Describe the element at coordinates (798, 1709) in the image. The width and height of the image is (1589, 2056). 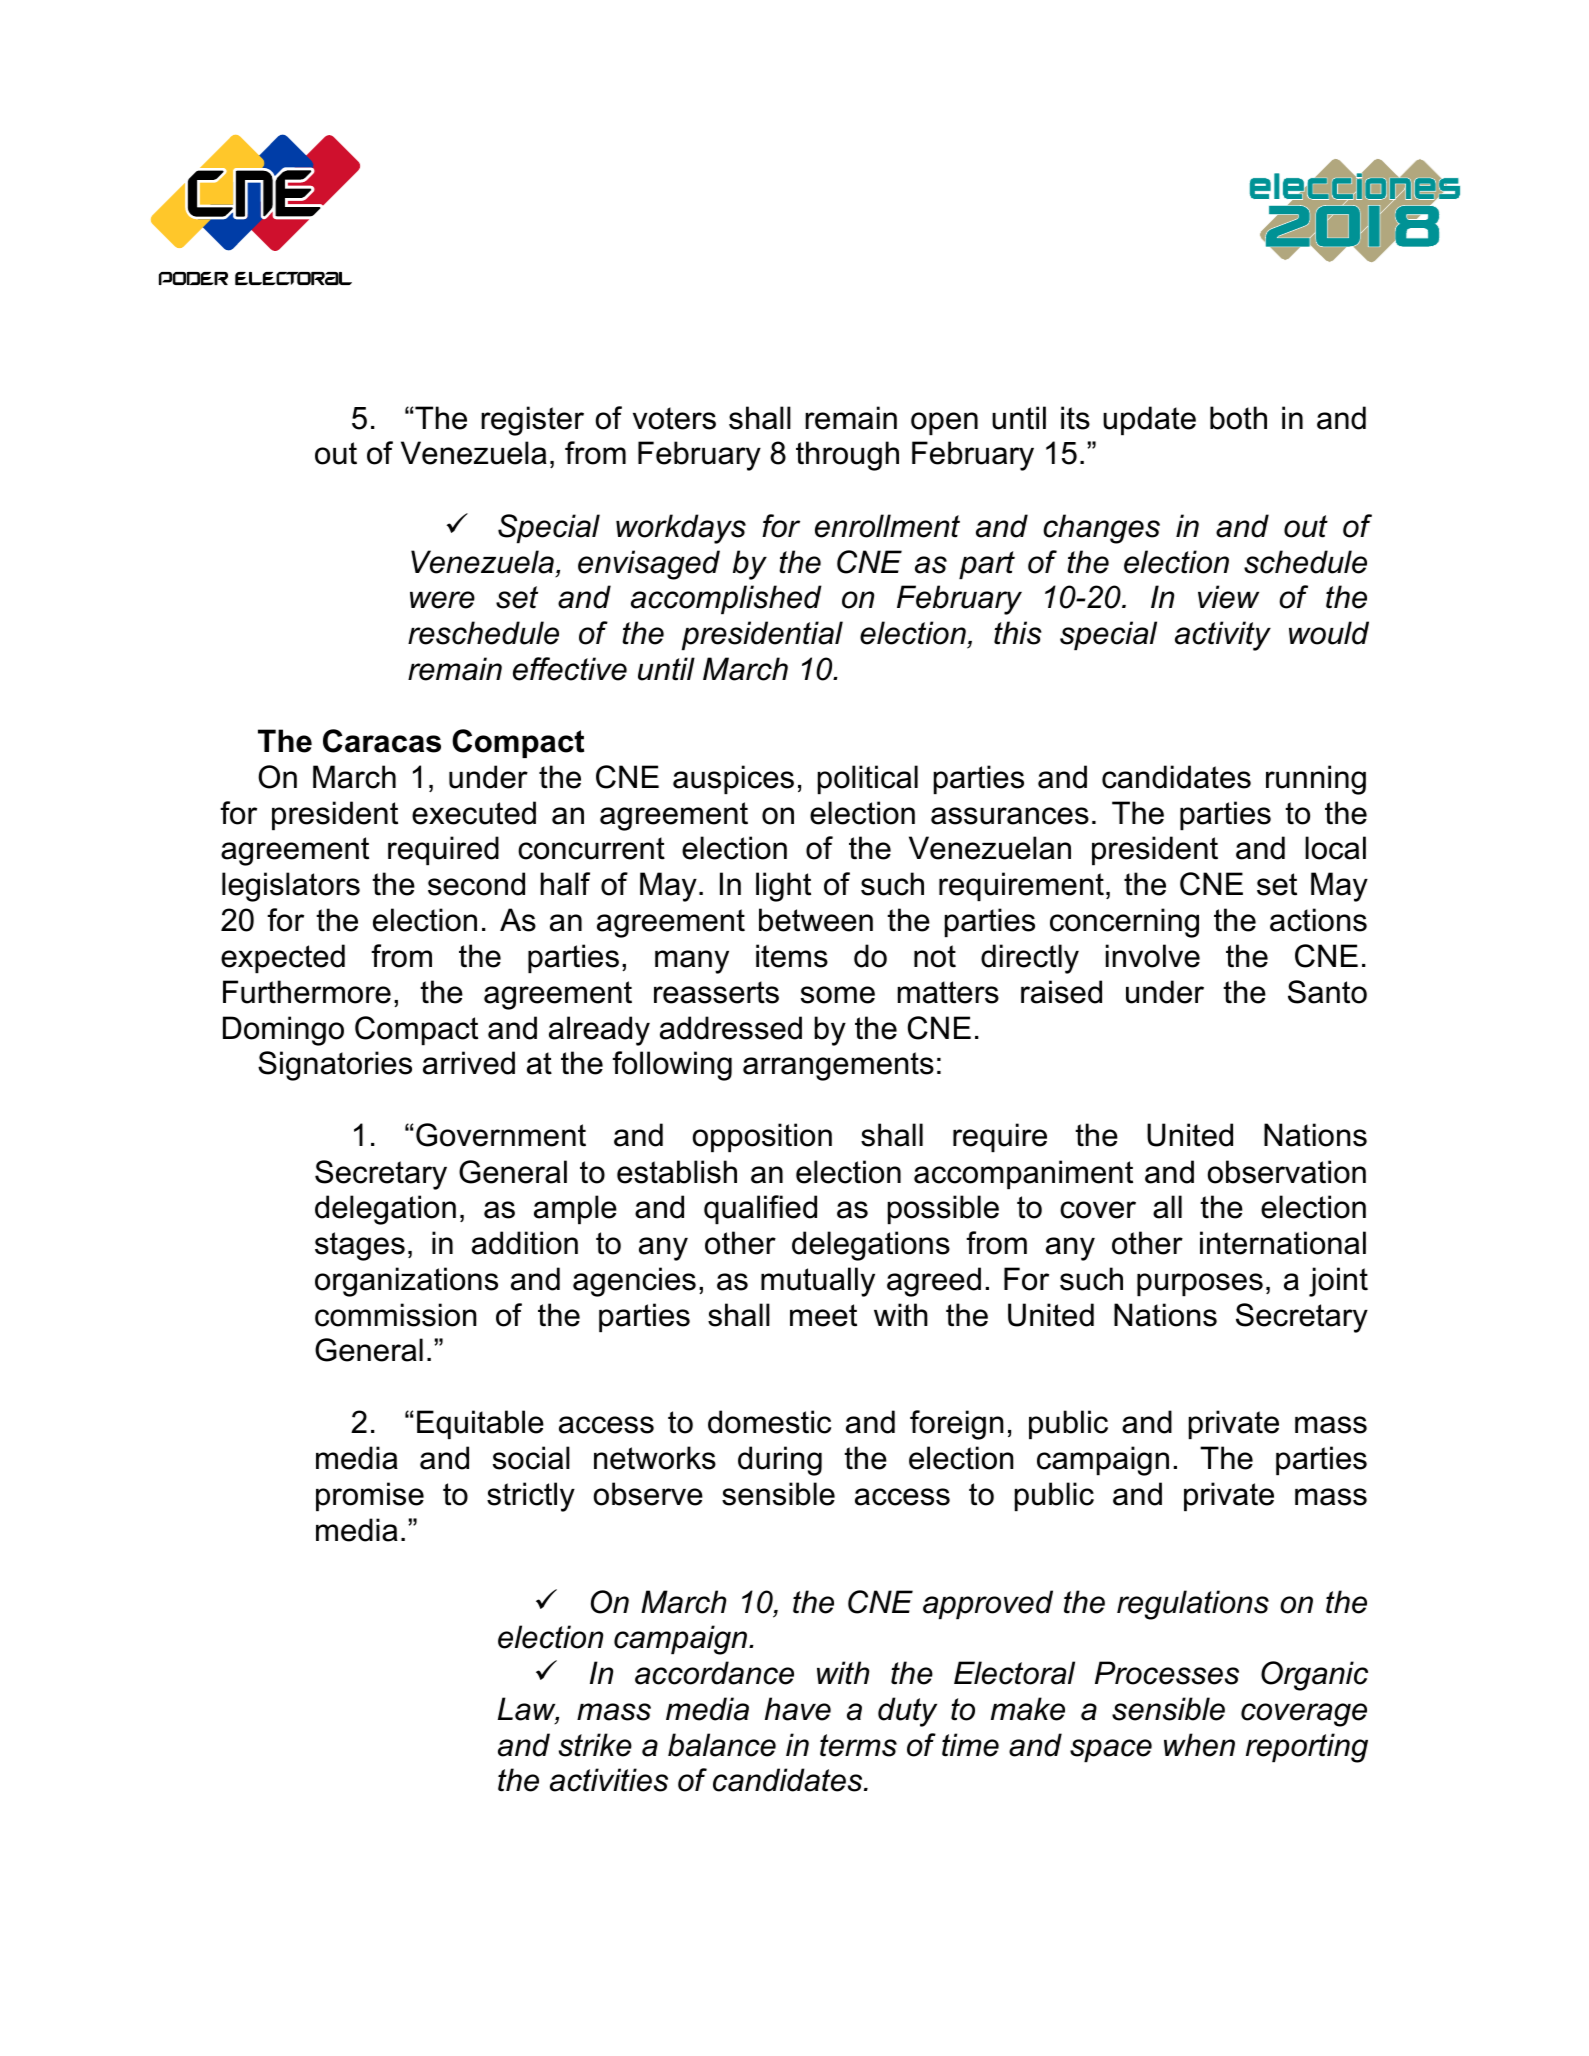
I see `have` at that location.
